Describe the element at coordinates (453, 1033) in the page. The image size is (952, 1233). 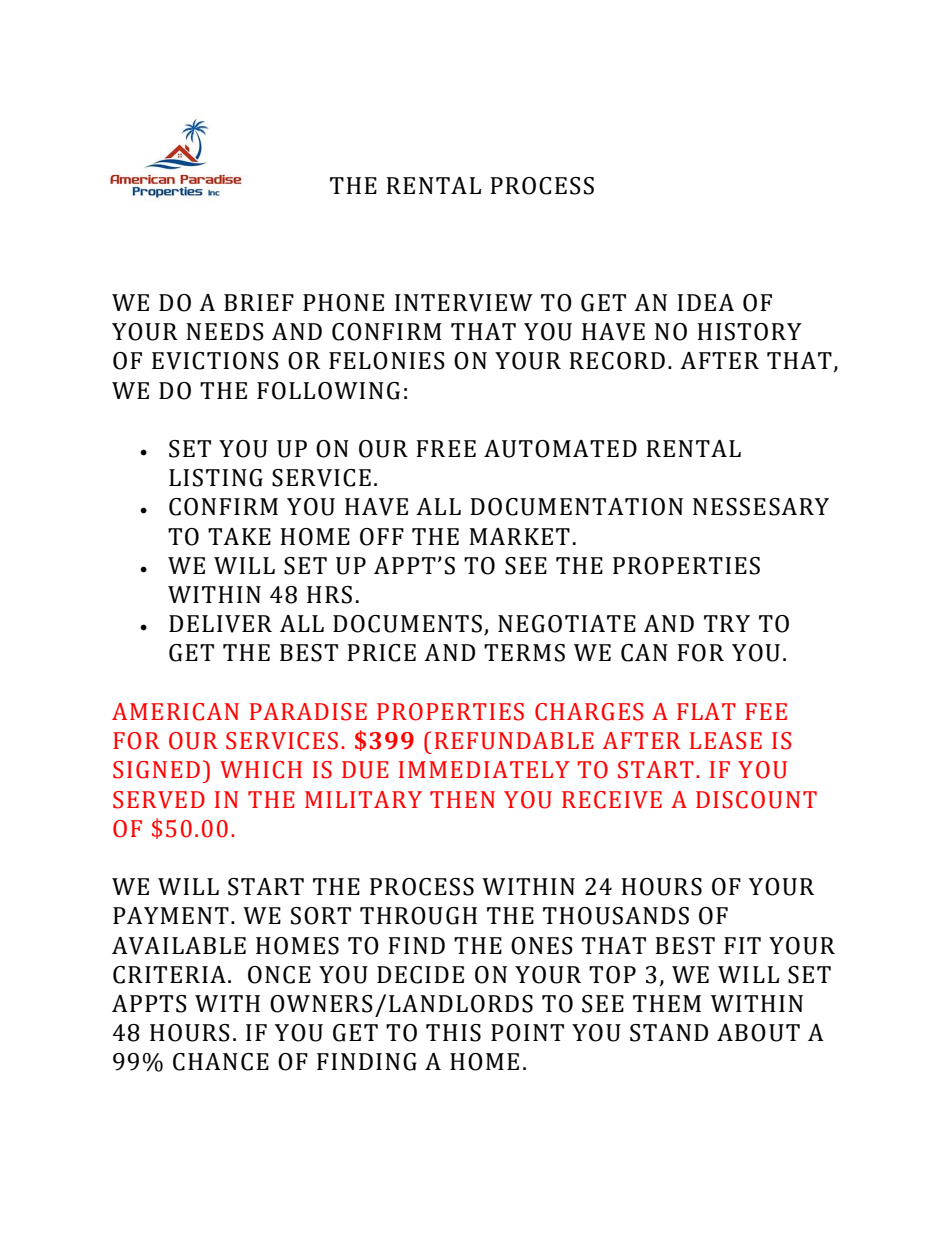
I see `THIS` at that location.
